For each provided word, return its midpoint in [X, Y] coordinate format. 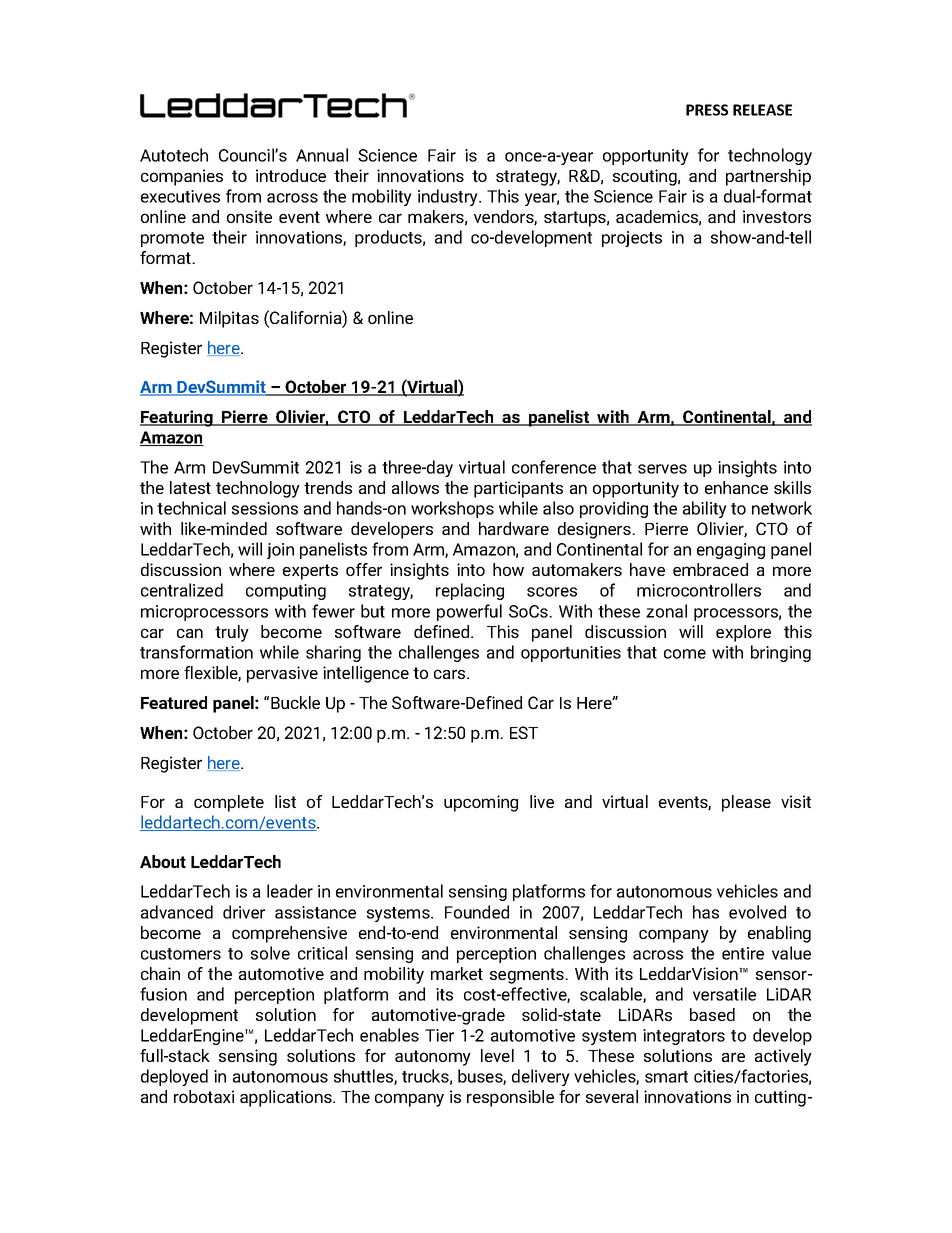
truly [232, 633]
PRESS [707, 110]
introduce [291, 175]
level [497, 1055]
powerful [469, 612]
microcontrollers [699, 590]
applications [287, 1098]
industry [449, 197]
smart [666, 1077]
